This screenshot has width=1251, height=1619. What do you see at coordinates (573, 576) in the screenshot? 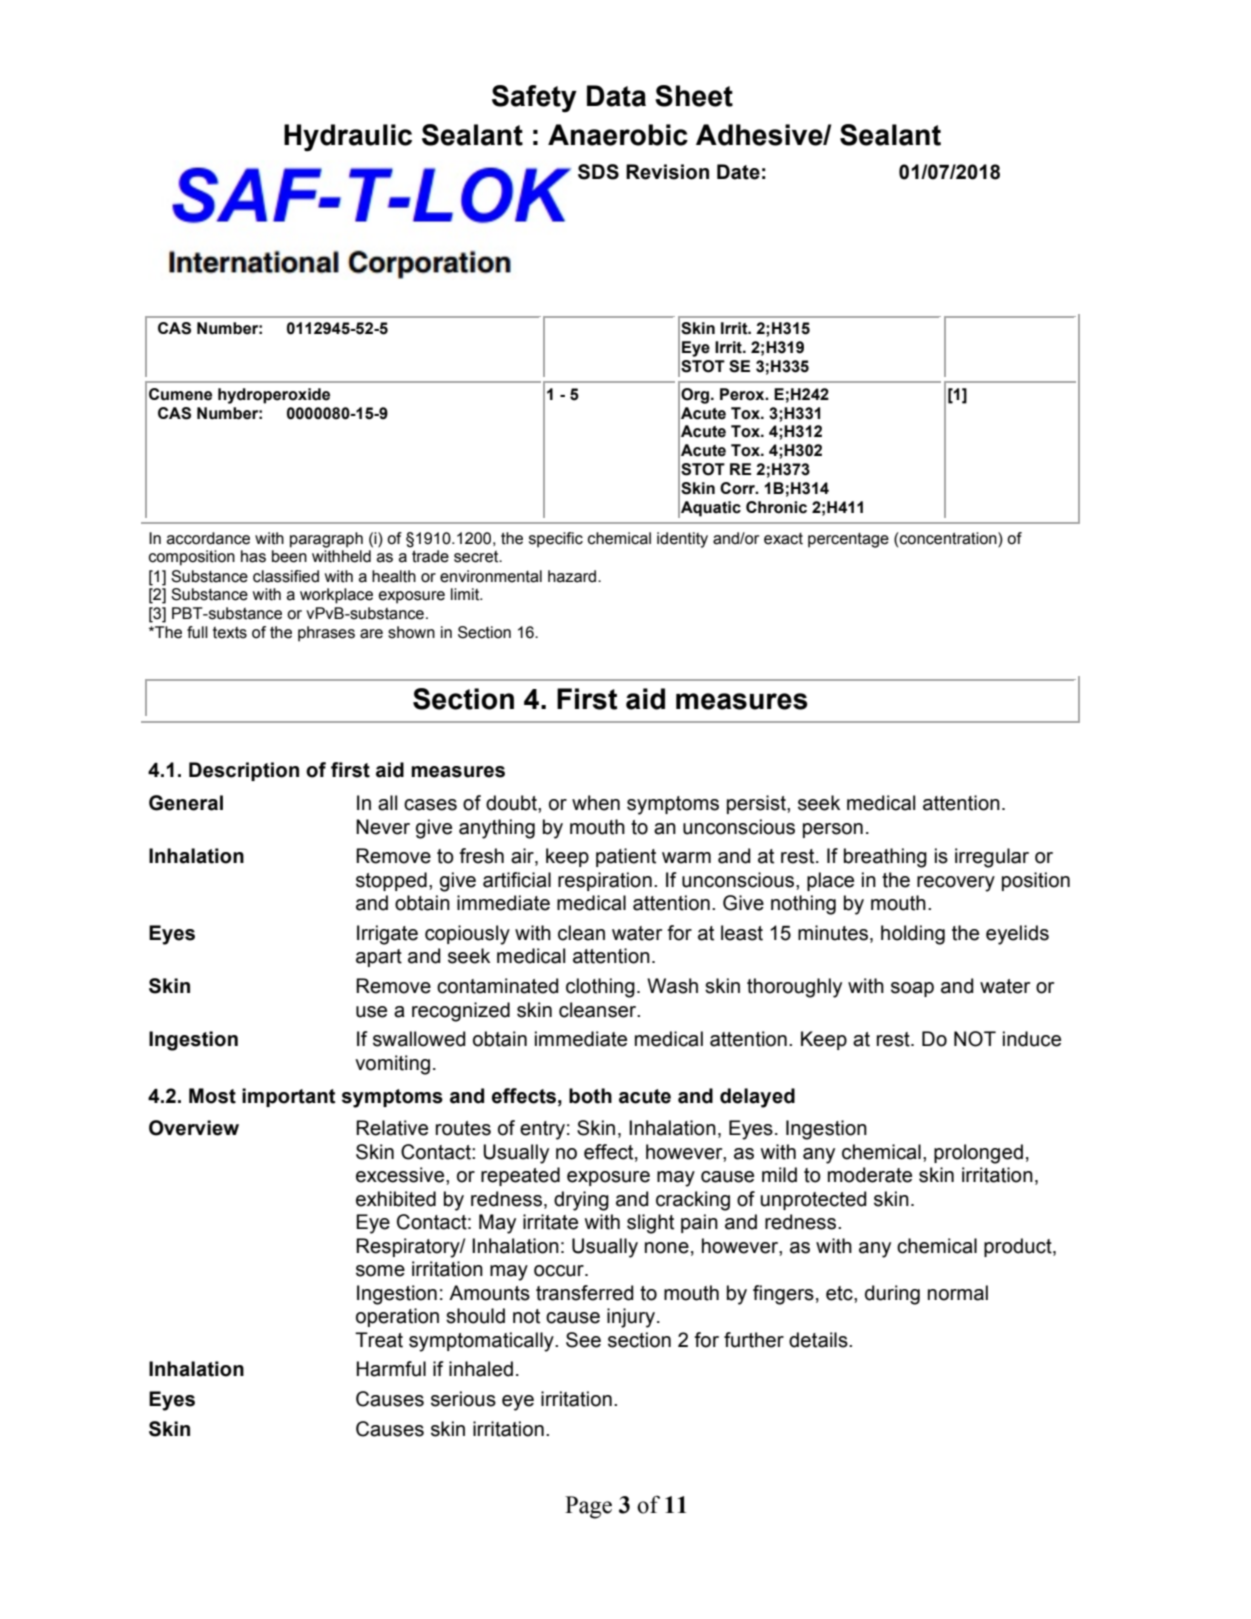
I see `hazard` at bounding box center [573, 576].
